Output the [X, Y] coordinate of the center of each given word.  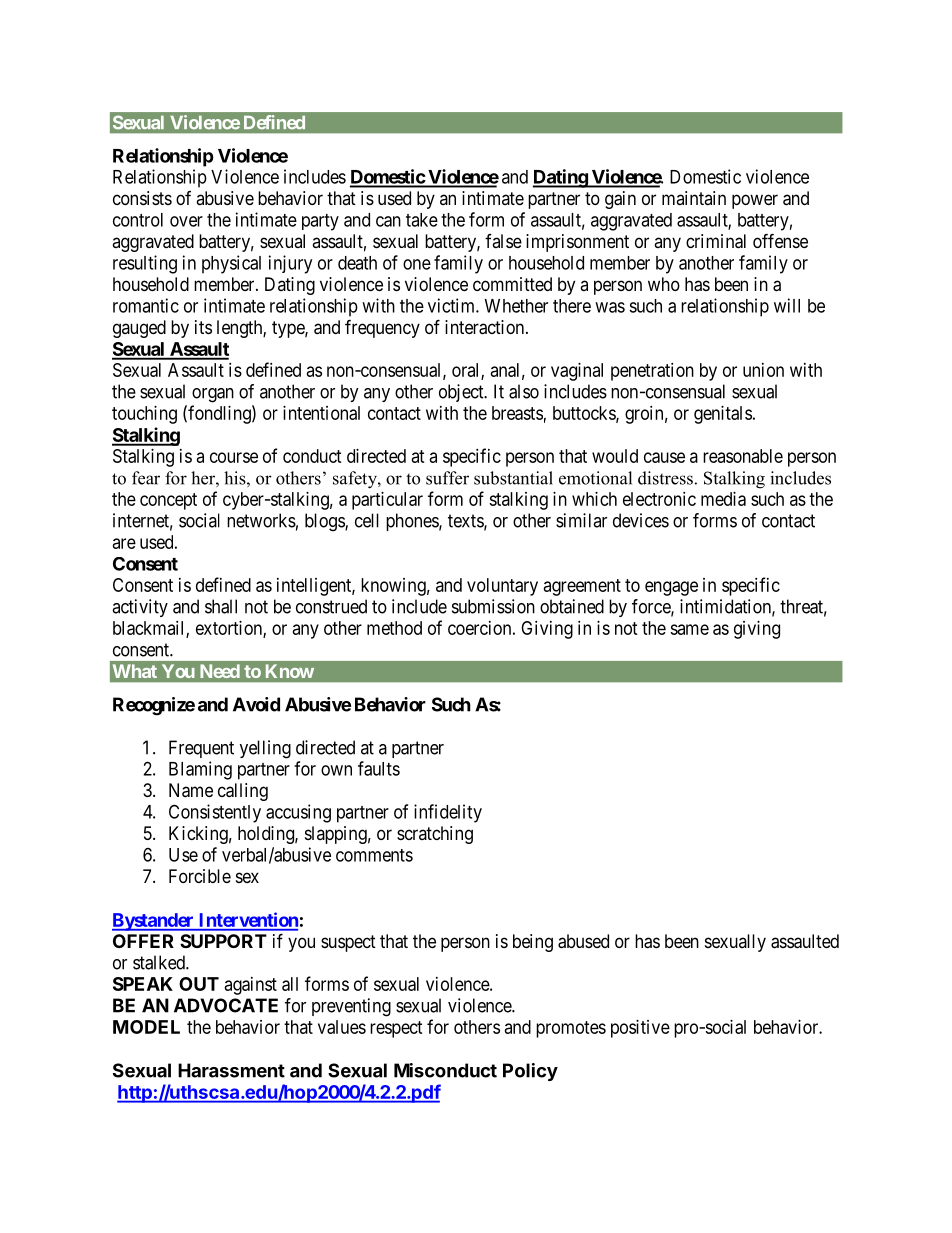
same [689, 629]
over [186, 221]
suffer [447, 478]
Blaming [200, 770]
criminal [716, 241]
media [723, 499]
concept [168, 501]
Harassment [231, 1070]
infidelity [448, 813]
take [422, 220]
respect [396, 1029]
